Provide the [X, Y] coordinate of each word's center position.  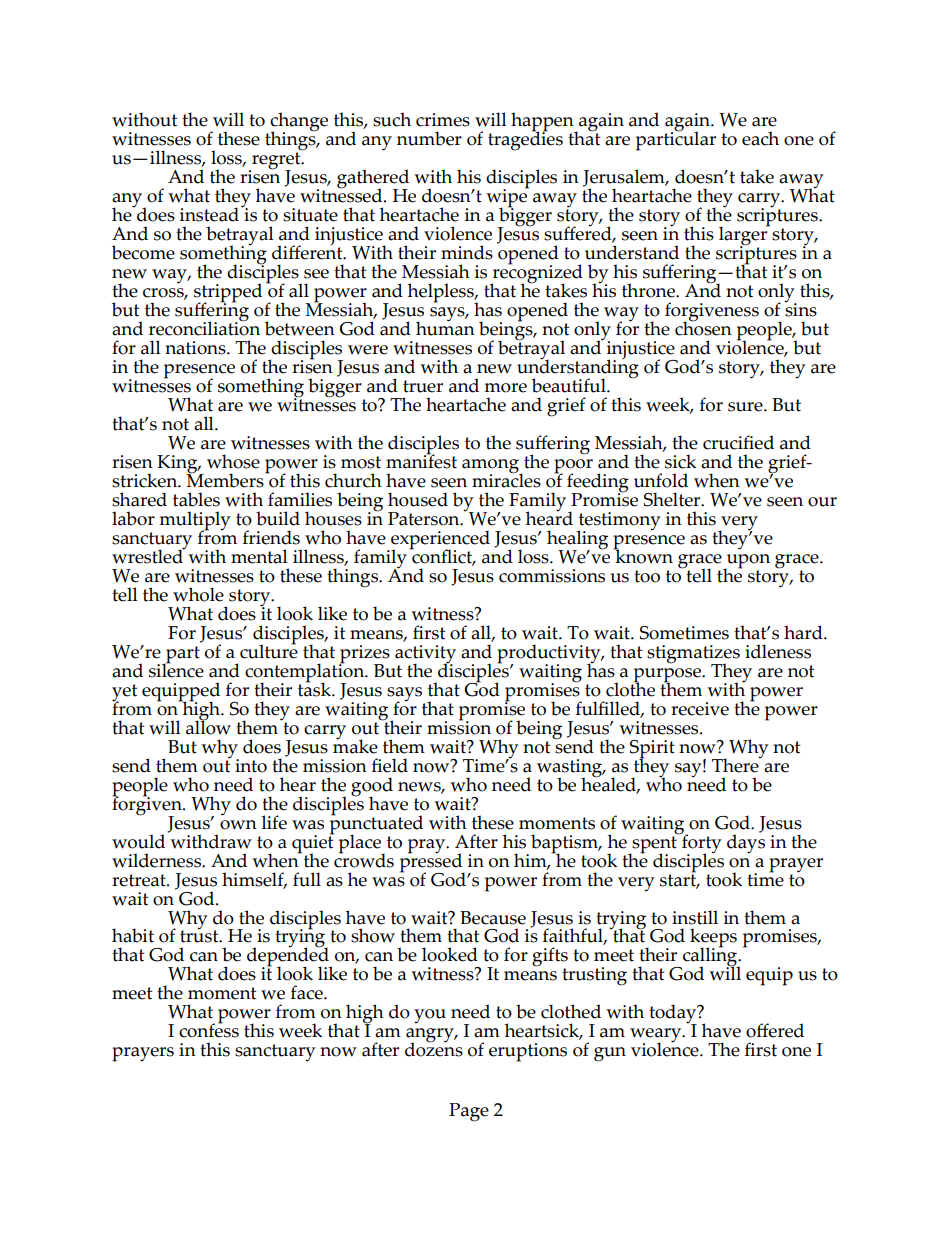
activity [425, 655]
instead [209, 214]
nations [196, 348]
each [760, 138]
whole [198, 594]
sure [746, 407]
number [429, 138]
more [505, 388]
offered [775, 1030]
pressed [432, 862]
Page [469, 1112]
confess [209, 1029]
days [746, 843]
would [138, 841]
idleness [778, 651]
